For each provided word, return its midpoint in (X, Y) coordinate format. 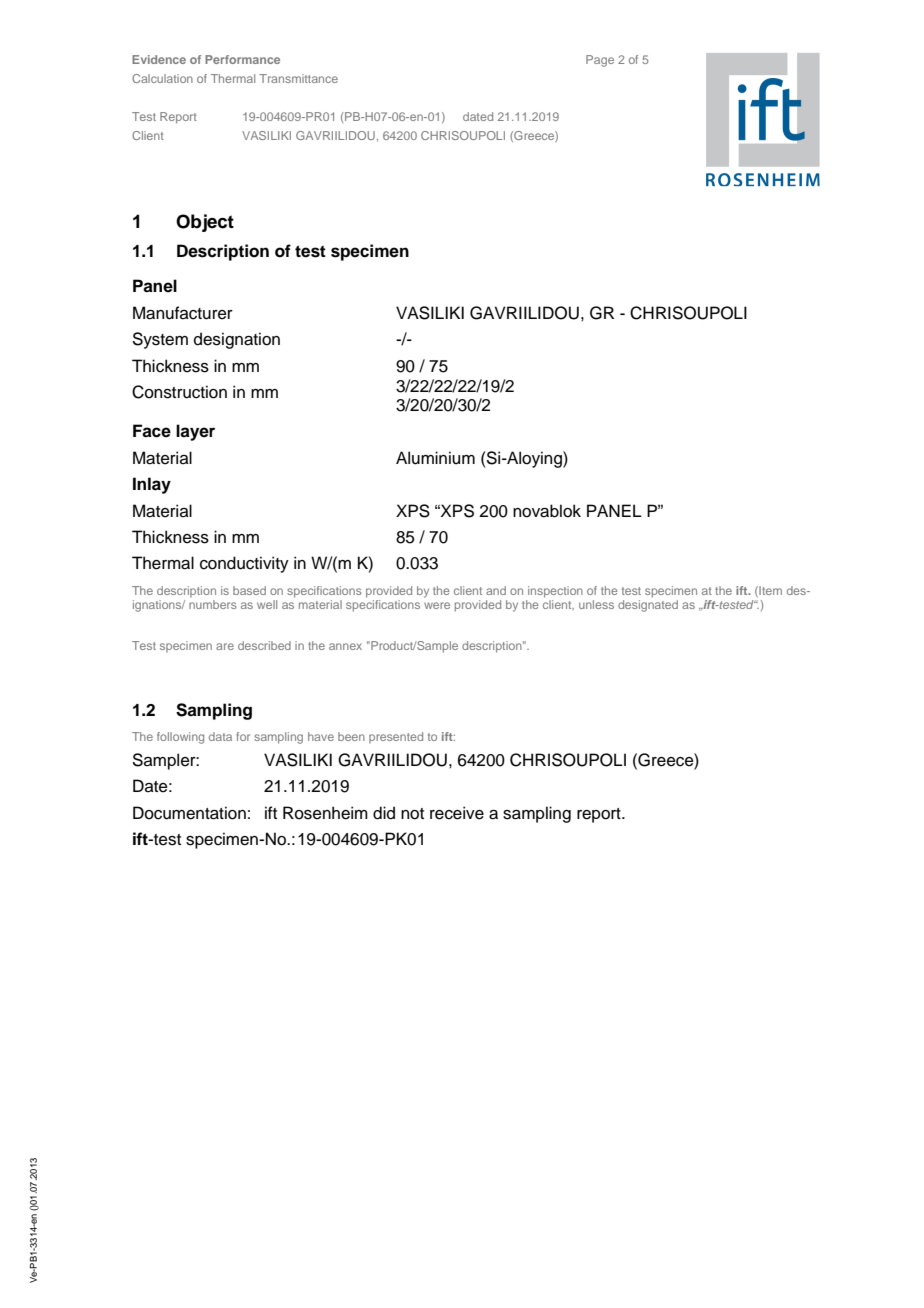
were (437, 605)
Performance (242, 59)
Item (769, 591)
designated (648, 604)
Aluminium (435, 458)
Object (205, 223)
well (267, 604)
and (496, 590)
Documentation (189, 813)
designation (237, 340)
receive (457, 813)
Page (600, 61)
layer (195, 432)
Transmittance (298, 78)
